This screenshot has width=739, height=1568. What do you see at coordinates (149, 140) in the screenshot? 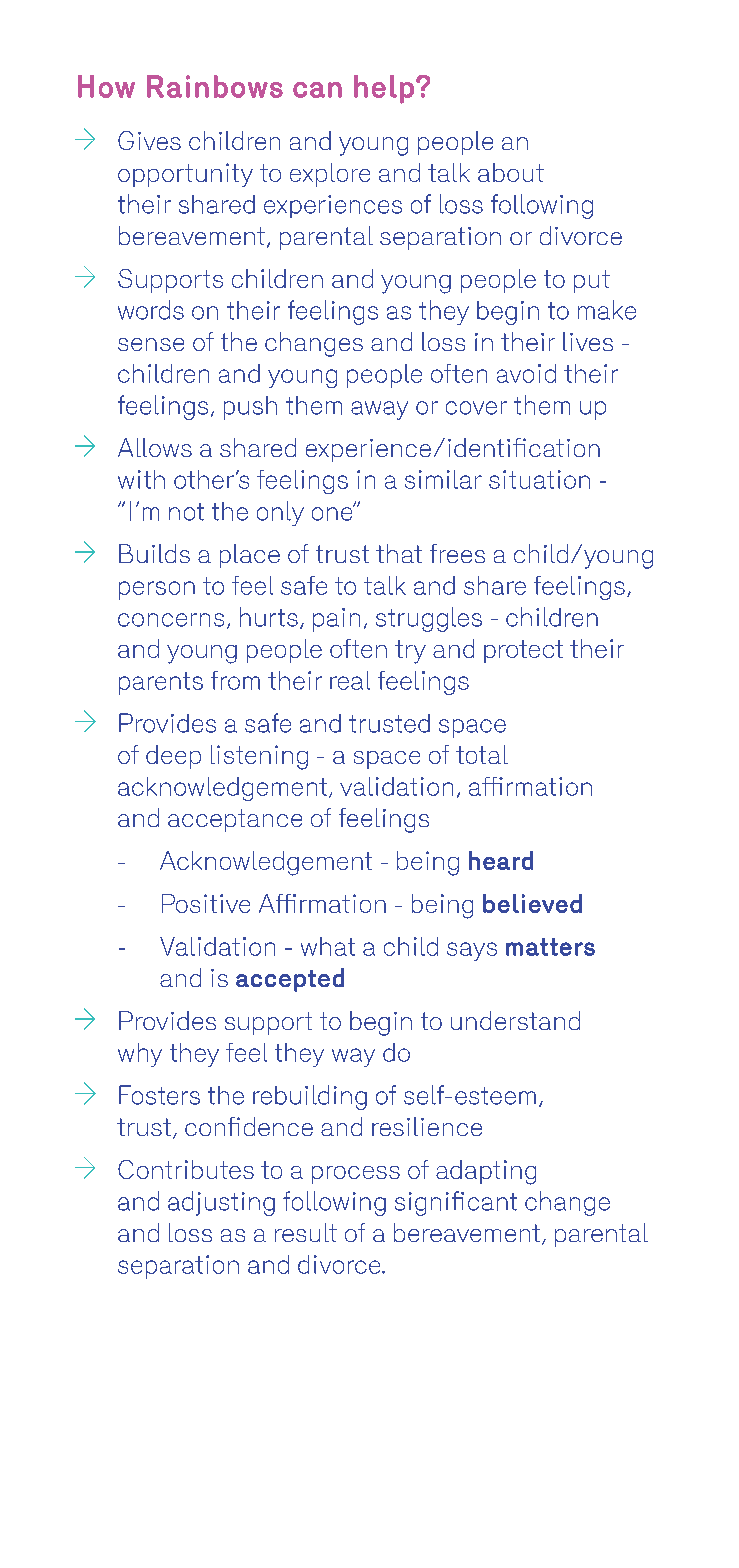
I see `Gives` at bounding box center [149, 140].
